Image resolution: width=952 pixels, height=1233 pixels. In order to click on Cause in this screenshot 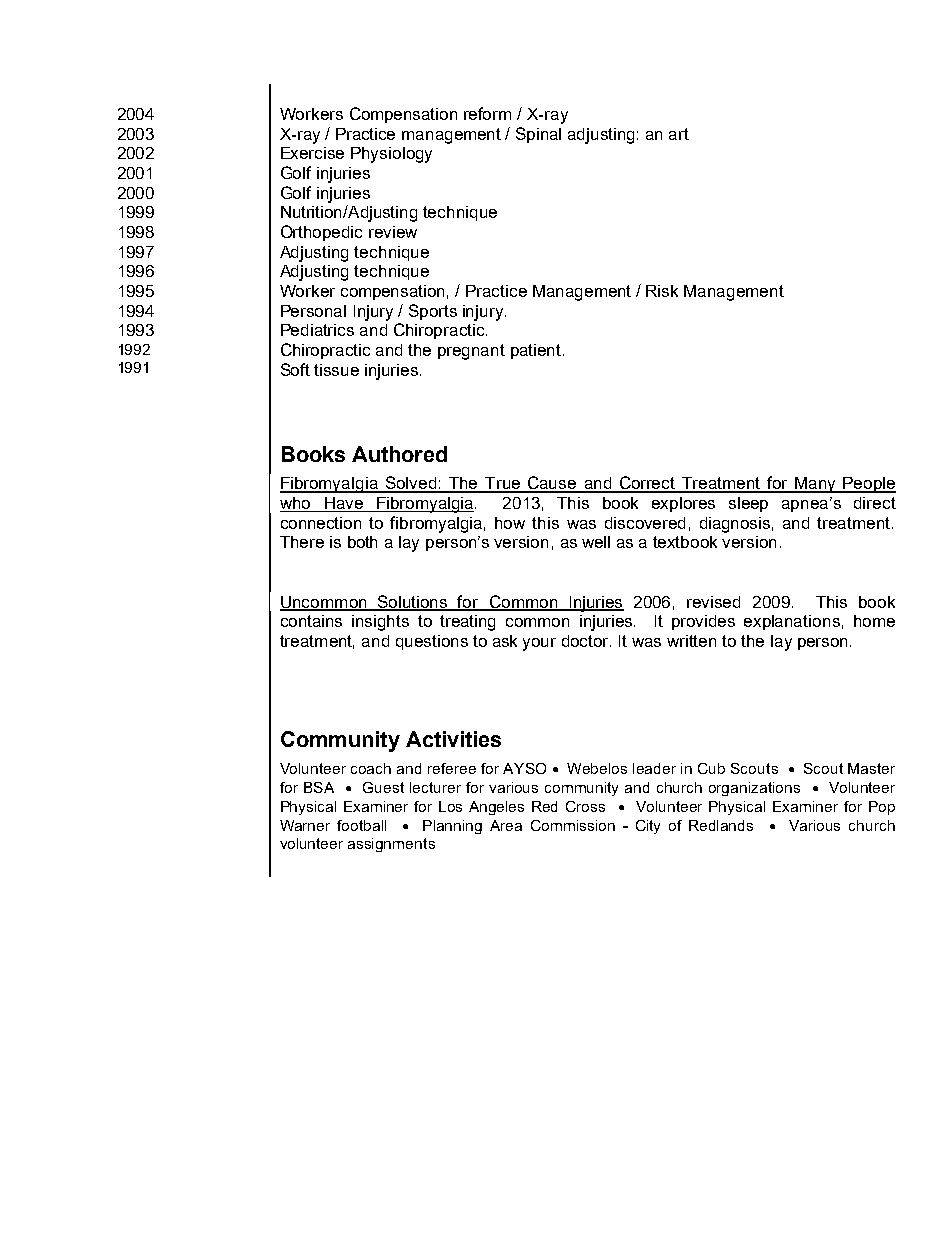, I will do `click(552, 484)`.
